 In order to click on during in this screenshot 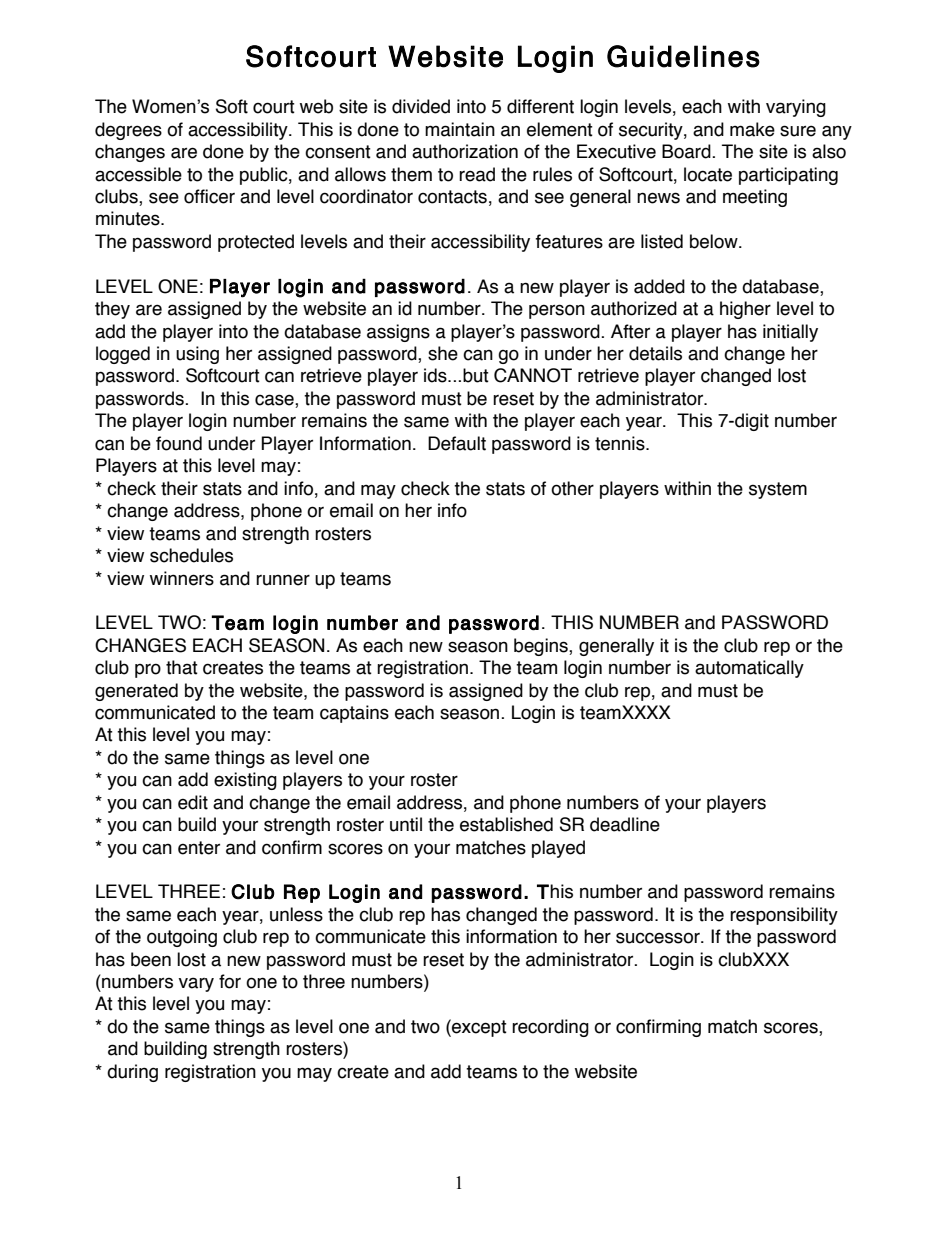, I will do `click(132, 1073)`.
